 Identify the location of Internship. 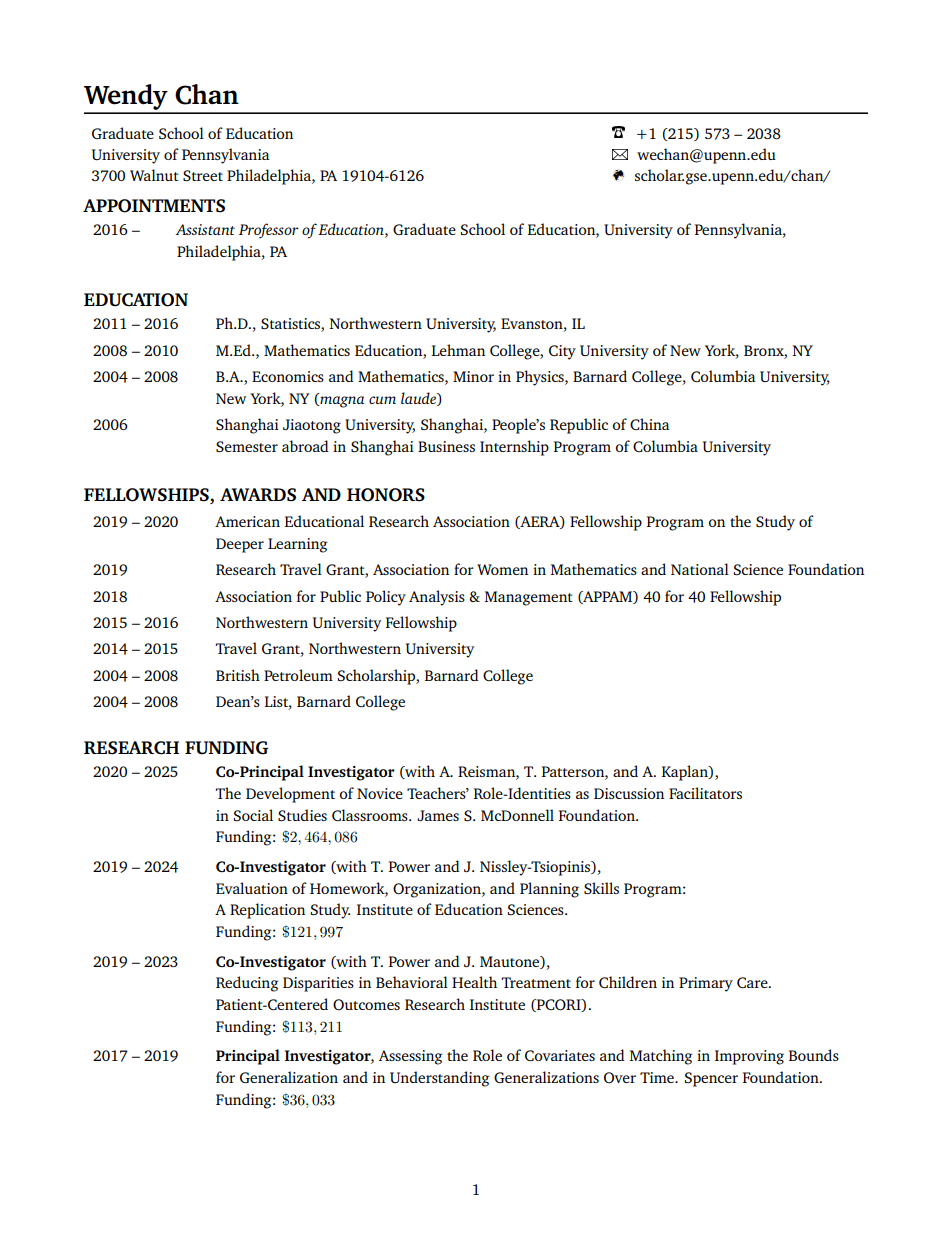
(514, 448).
